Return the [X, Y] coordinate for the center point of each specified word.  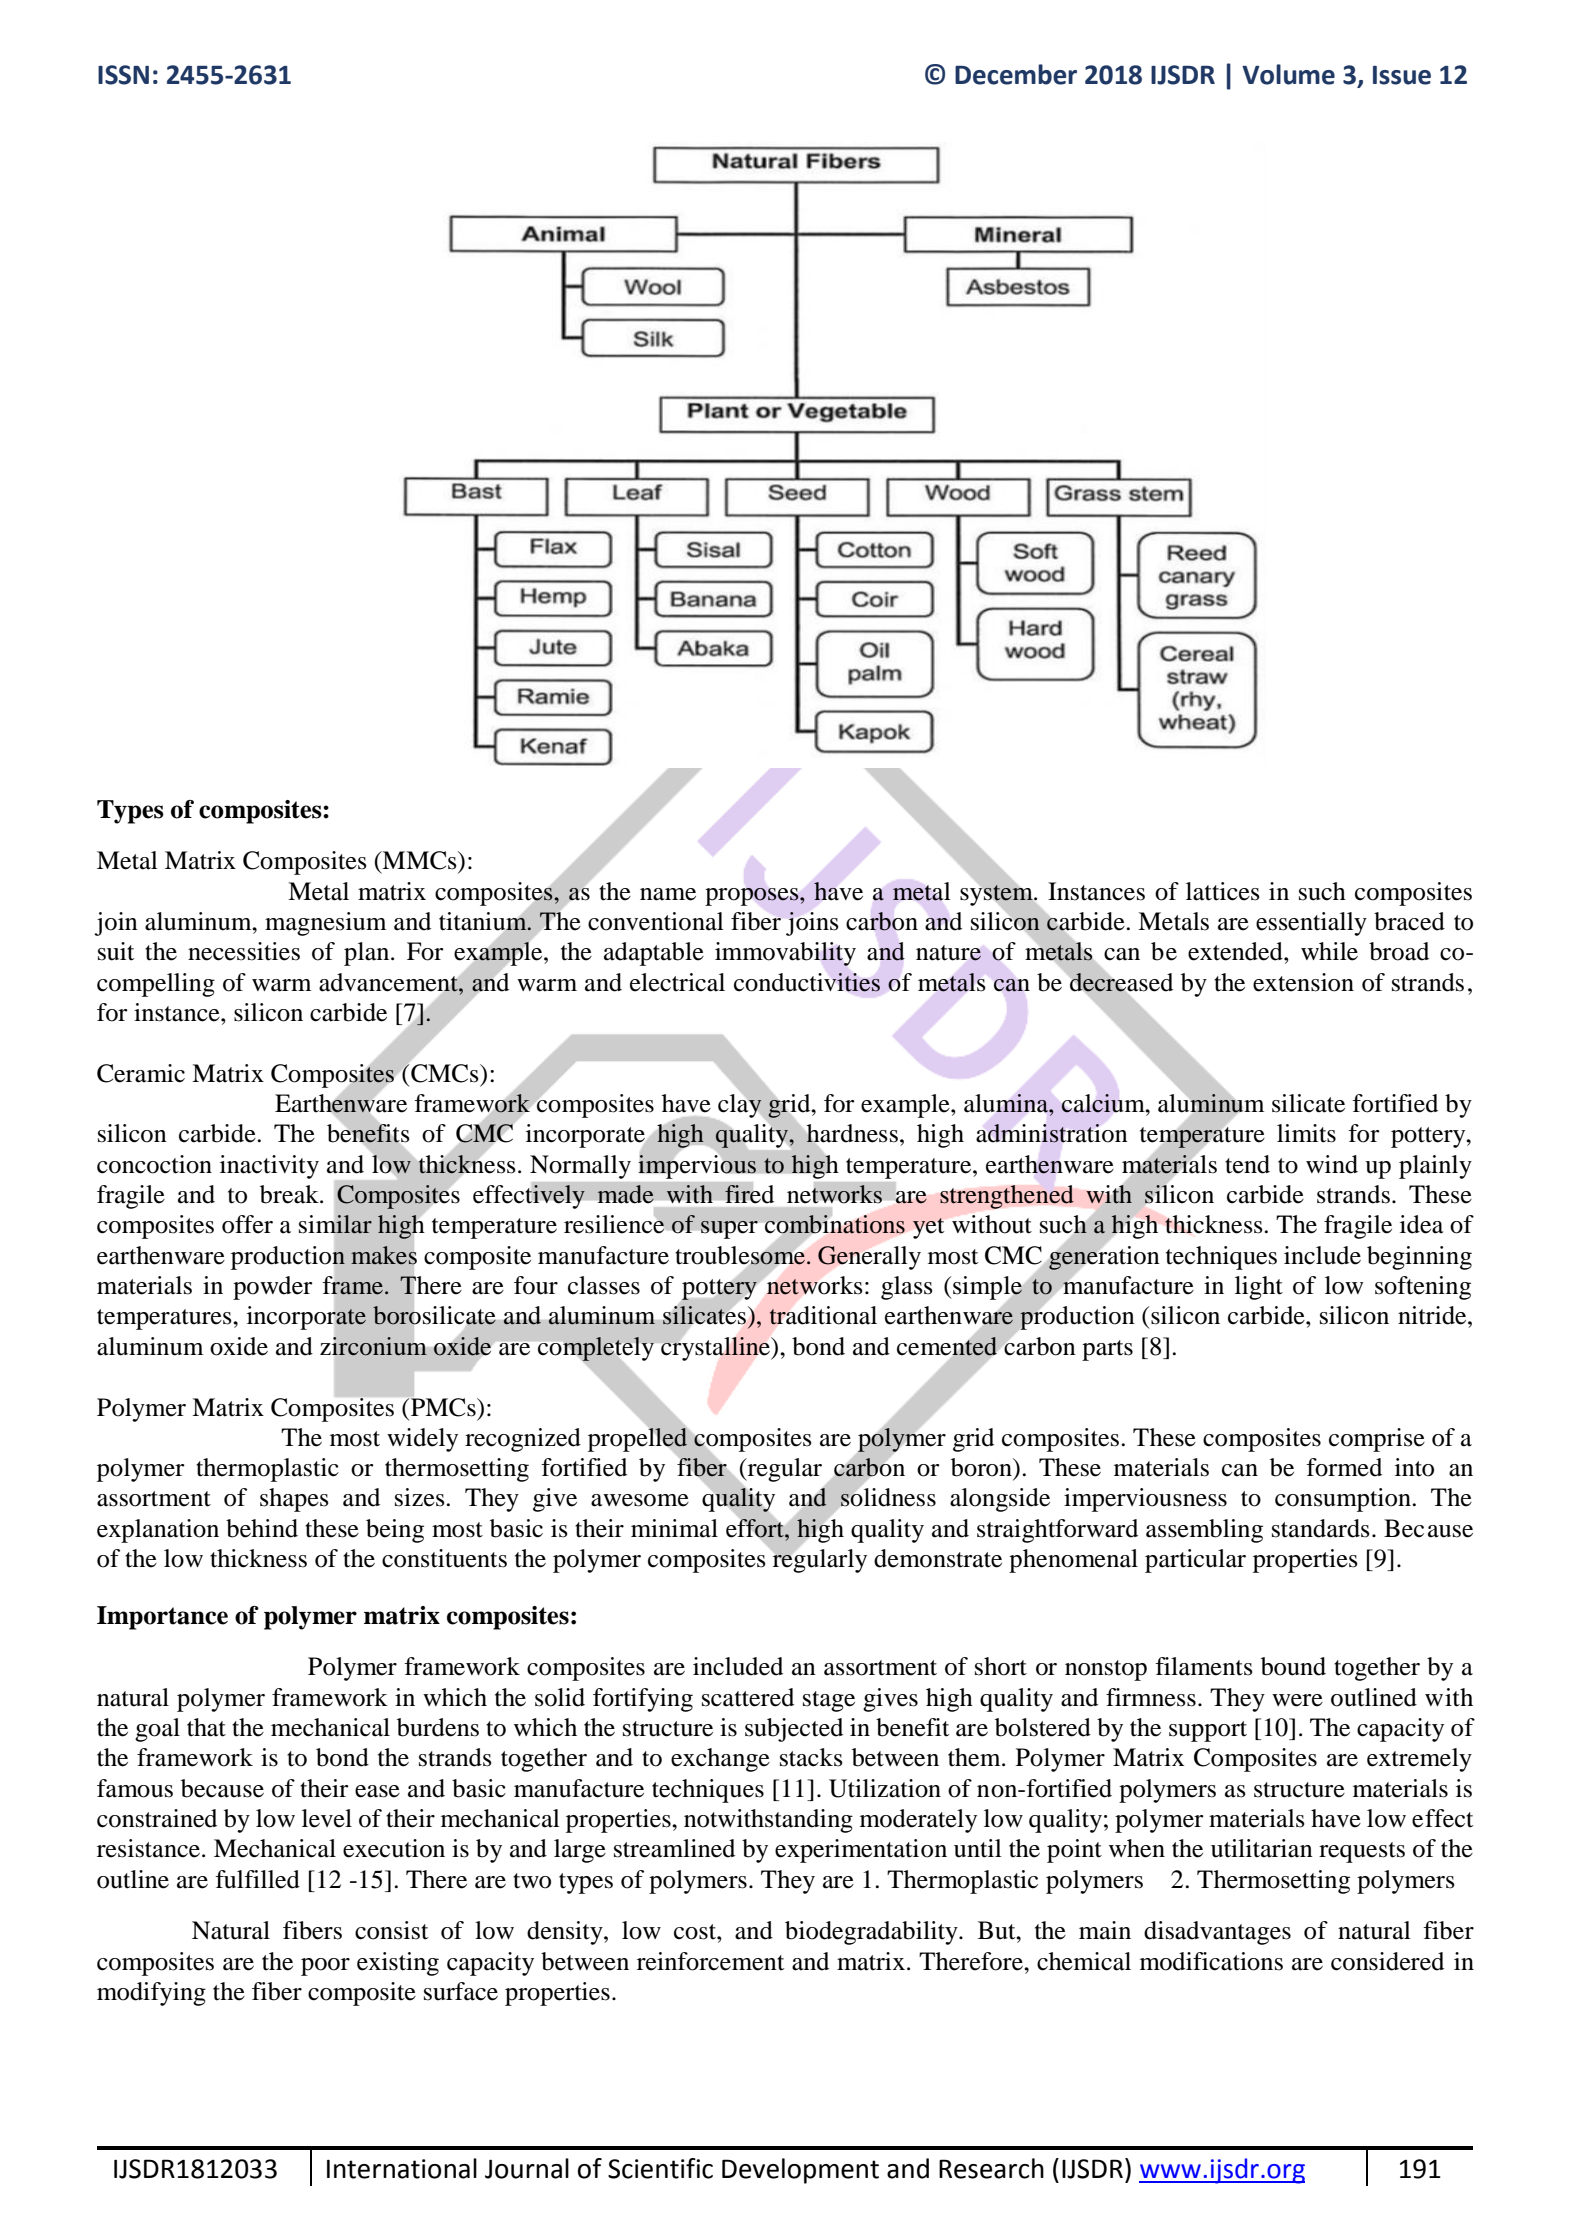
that [206, 1727]
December [1016, 74]
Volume [1288, 74]
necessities [244, 951]
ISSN [123, 75]
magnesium [325, 924]
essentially [1311, 924]
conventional [656, 921]
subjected [794, 1730]
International [402, 2168]
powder [273, 1288]
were [1297, 1700]
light [1259, 1288]
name [668, 894]
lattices [1223, 891]
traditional [823, 1315]
